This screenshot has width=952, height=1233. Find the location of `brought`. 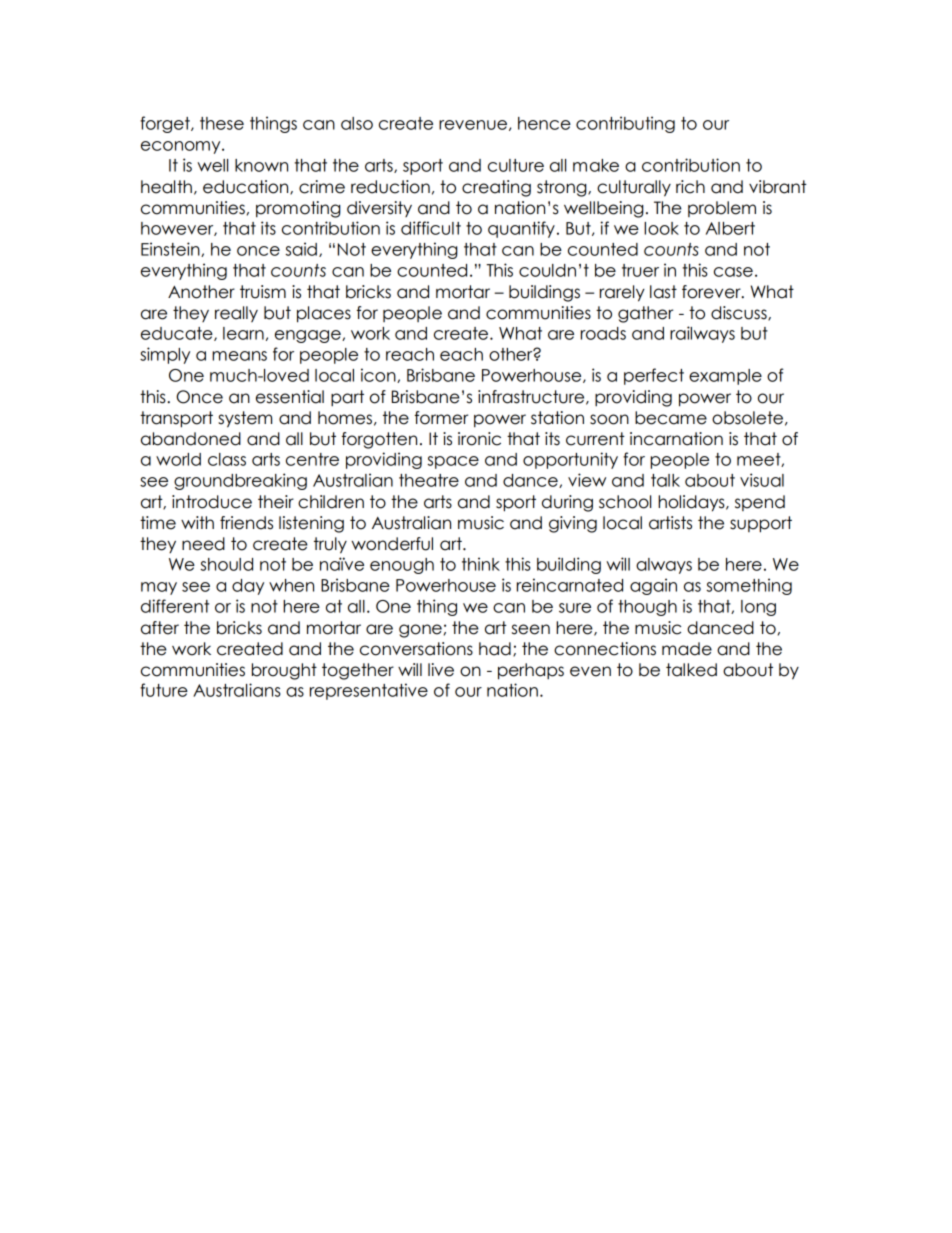

brought is located at coordinates (284, 671).
